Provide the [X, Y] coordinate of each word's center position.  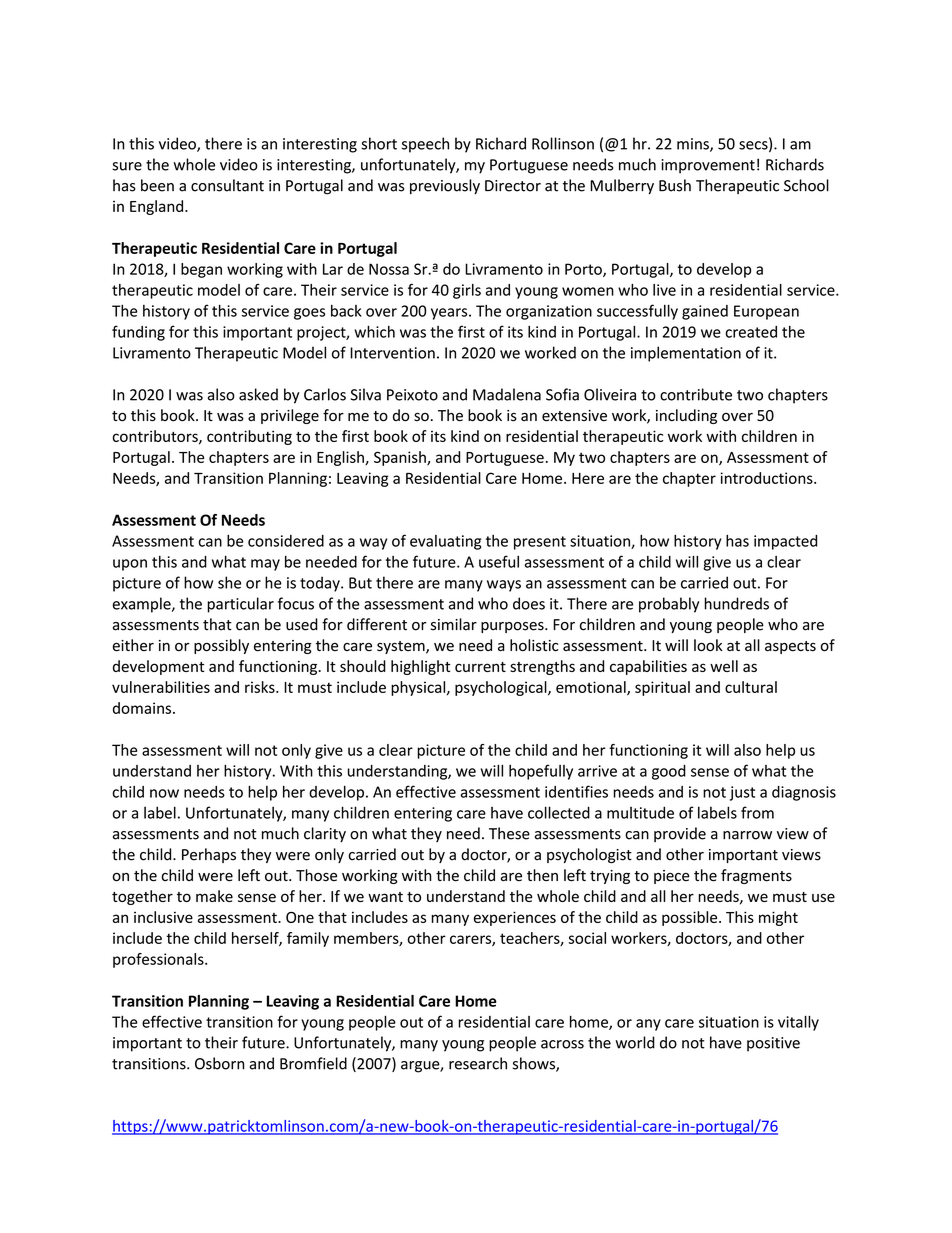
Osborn [219, 1063]
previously [445, 186]
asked [258, 394]
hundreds [737, 603]
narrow [747, 835]
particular [240, 605]
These [509, 833]
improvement [708, 166]
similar [454, 624]
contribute [696, 394]
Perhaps [209, 855]
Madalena [507, 394]
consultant [227, 185]
